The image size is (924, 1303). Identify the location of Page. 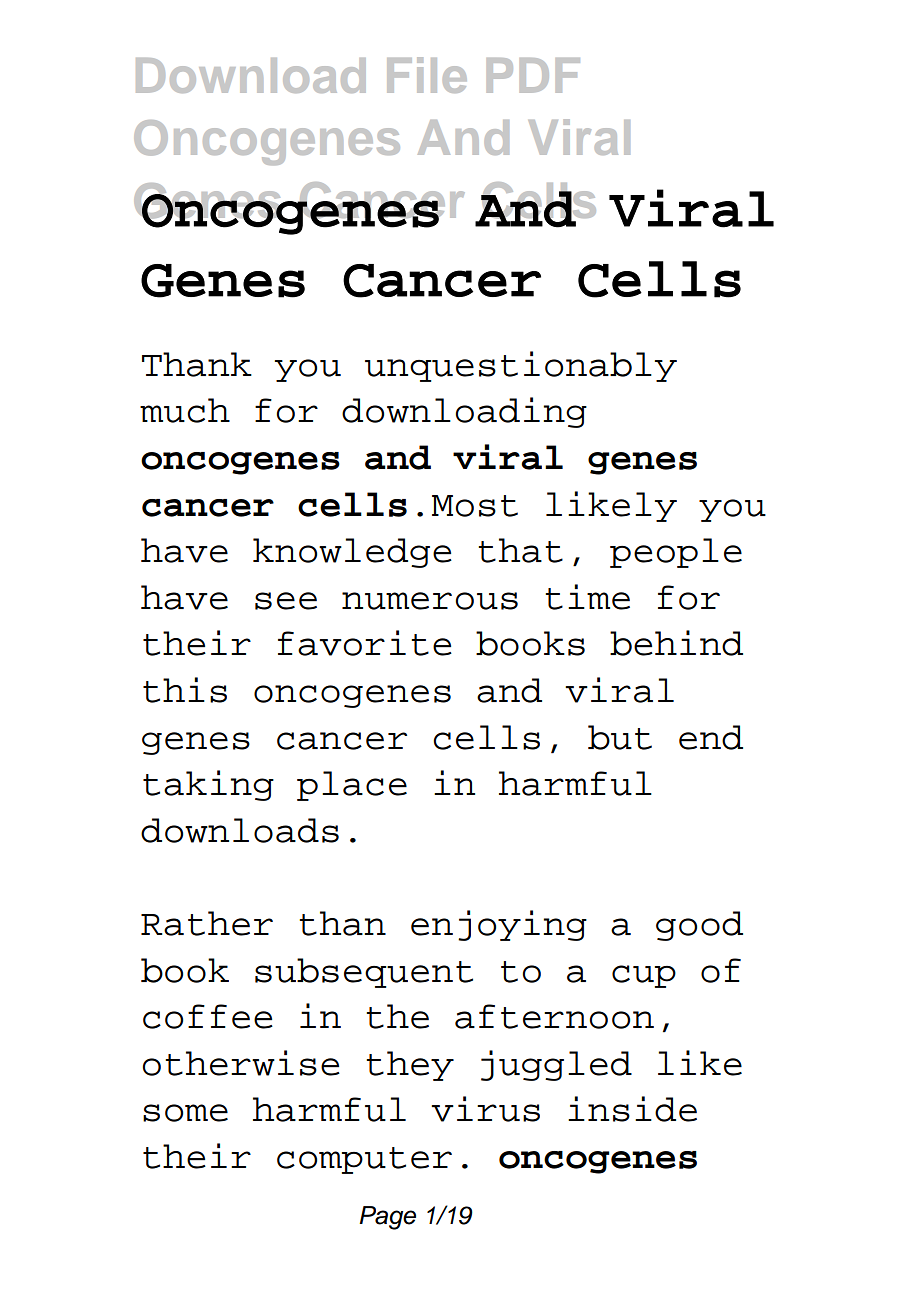
(387, 1218).
